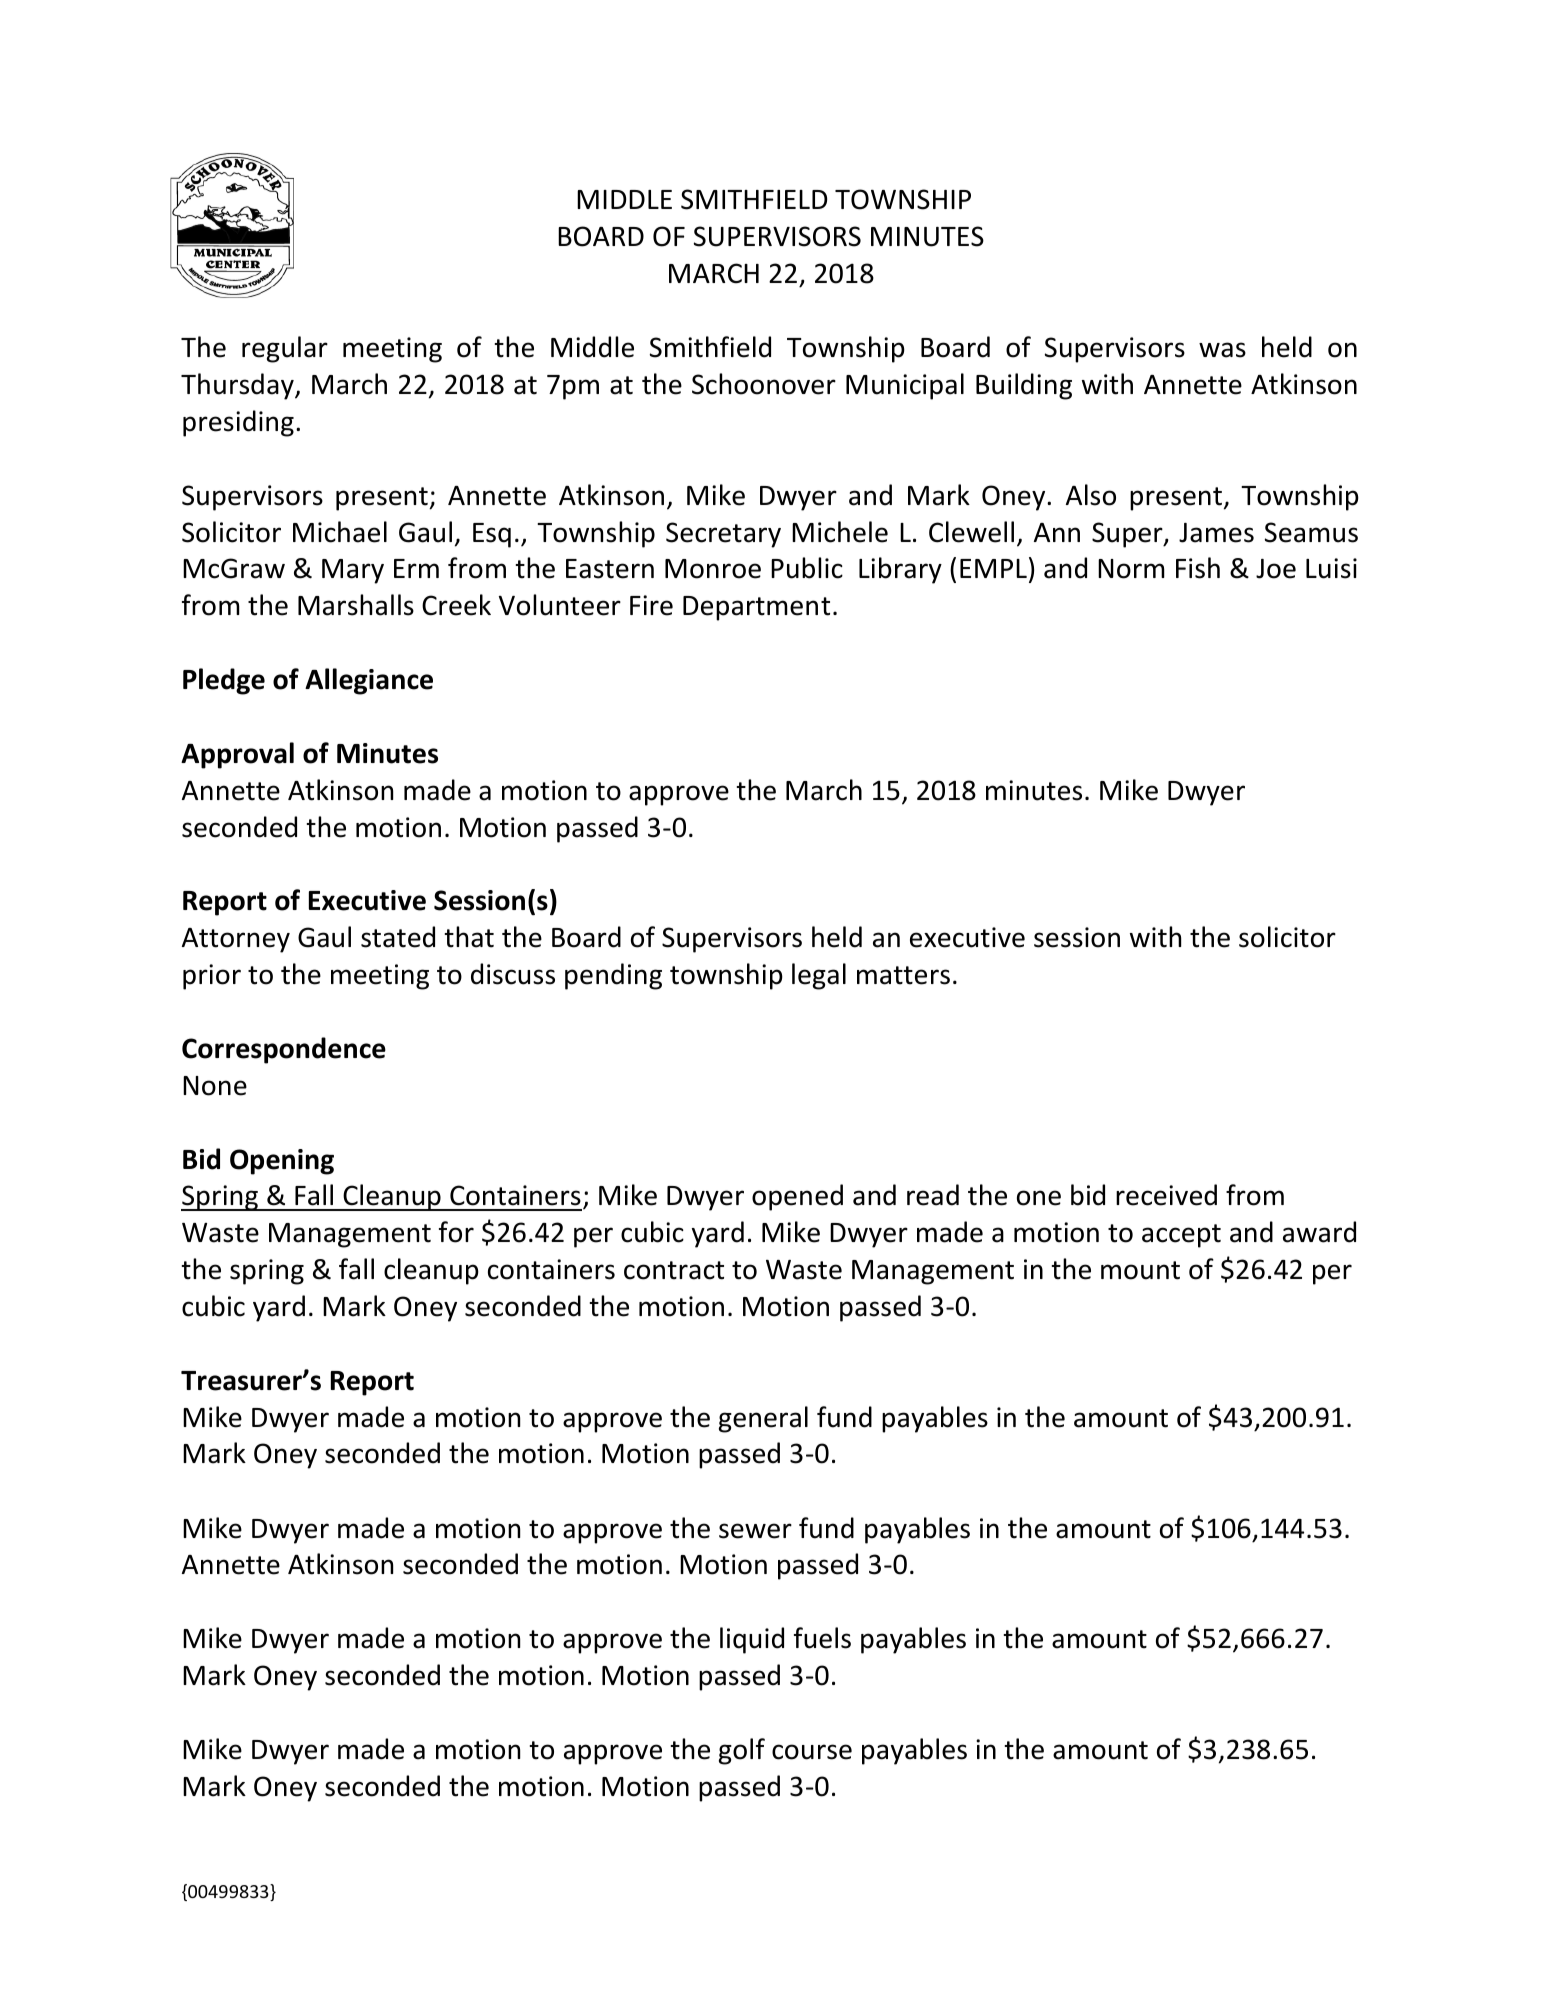 This screenshot has width=1541, height=1994. I want to click on accept, so click(1181, 1236).
